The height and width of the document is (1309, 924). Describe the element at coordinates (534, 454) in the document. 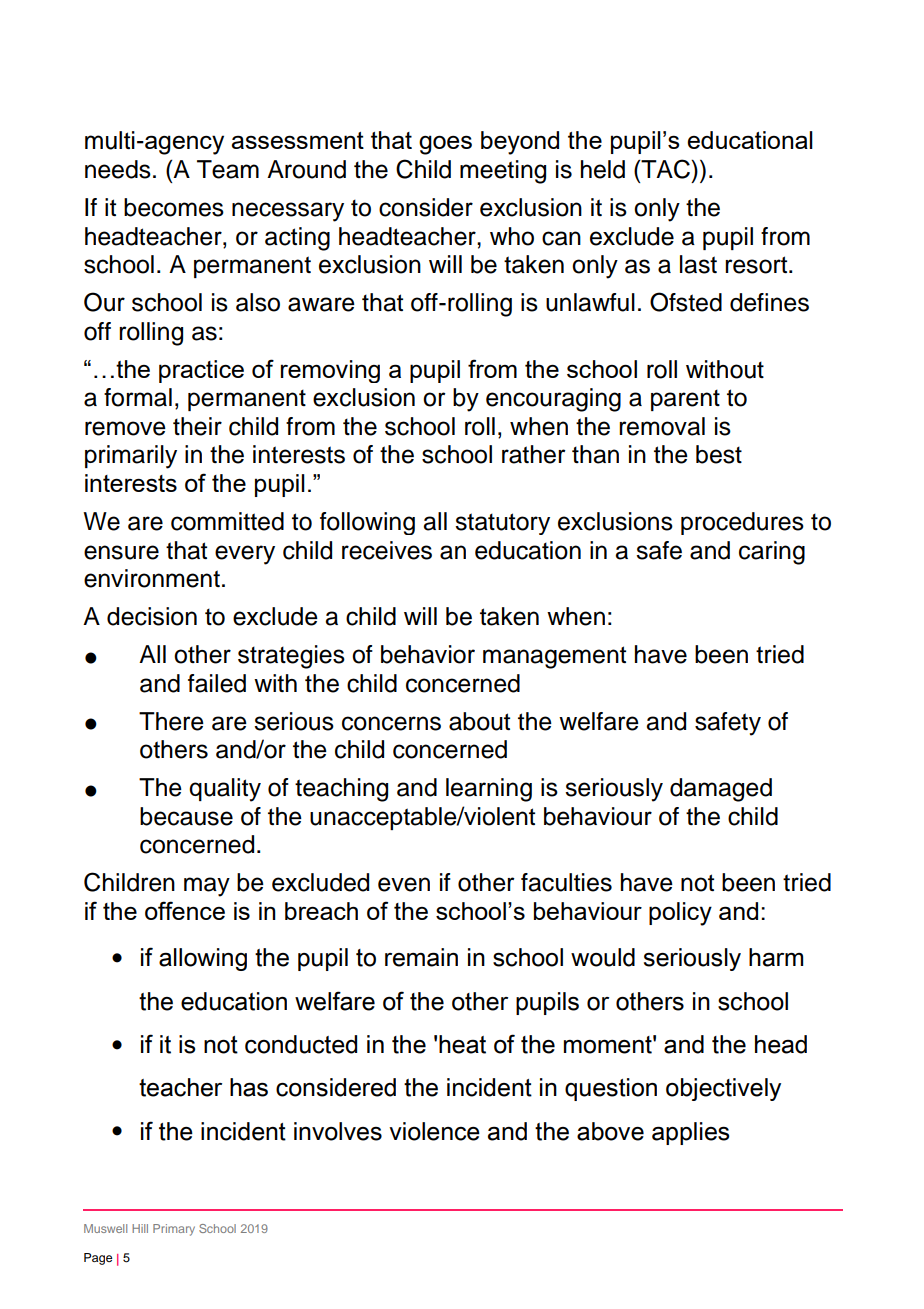

I see `rather` at that location.
